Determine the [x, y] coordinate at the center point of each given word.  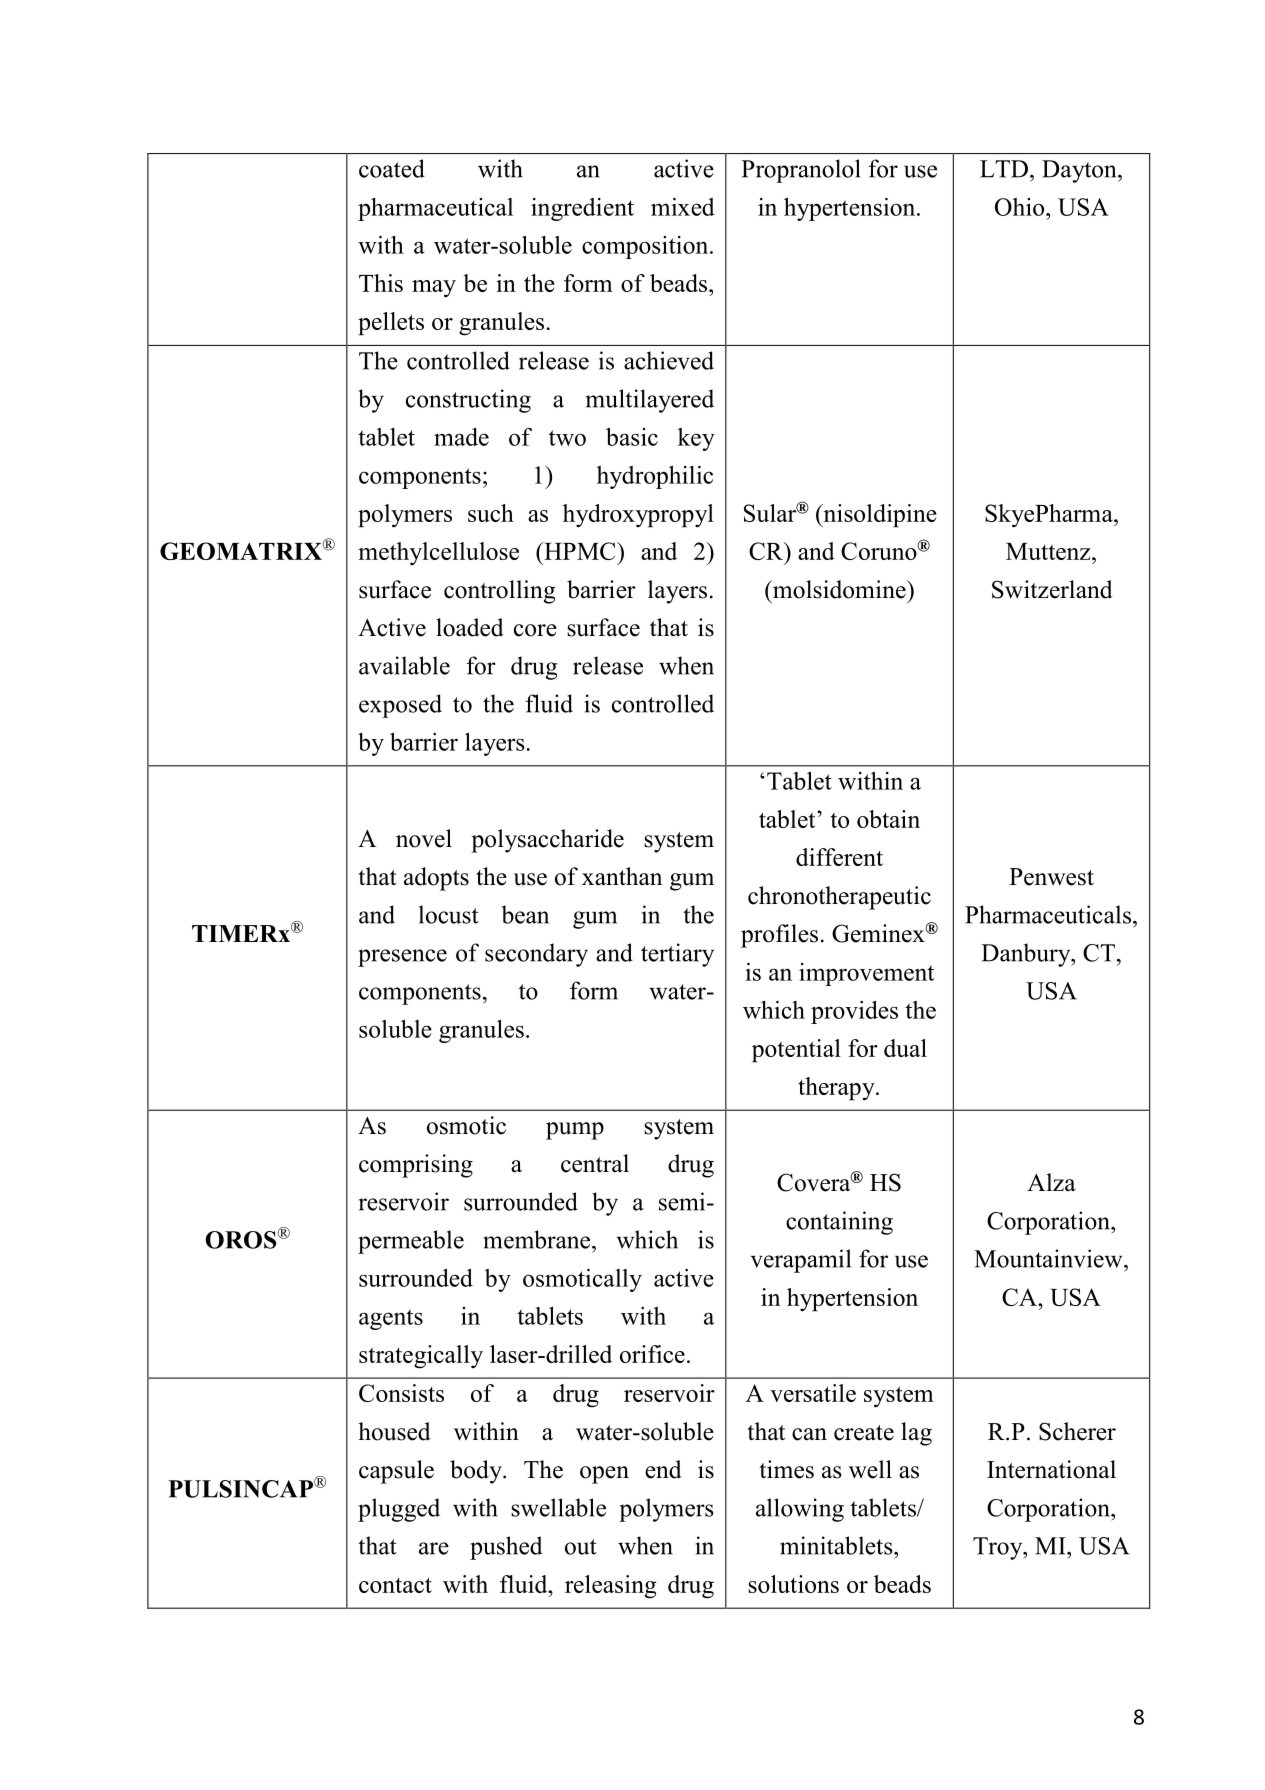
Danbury [1027, 955]
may [434, 289]
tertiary [677, 955]
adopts [436, 879]
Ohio [1021, 207]
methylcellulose [438, 553]
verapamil [801, 1261]
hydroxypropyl [638, 516]
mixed [683, 207]
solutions [793, 1584]
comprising [416, 1166]
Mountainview [1049, 1258]
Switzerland [1052, 589]
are [434, 1548]
